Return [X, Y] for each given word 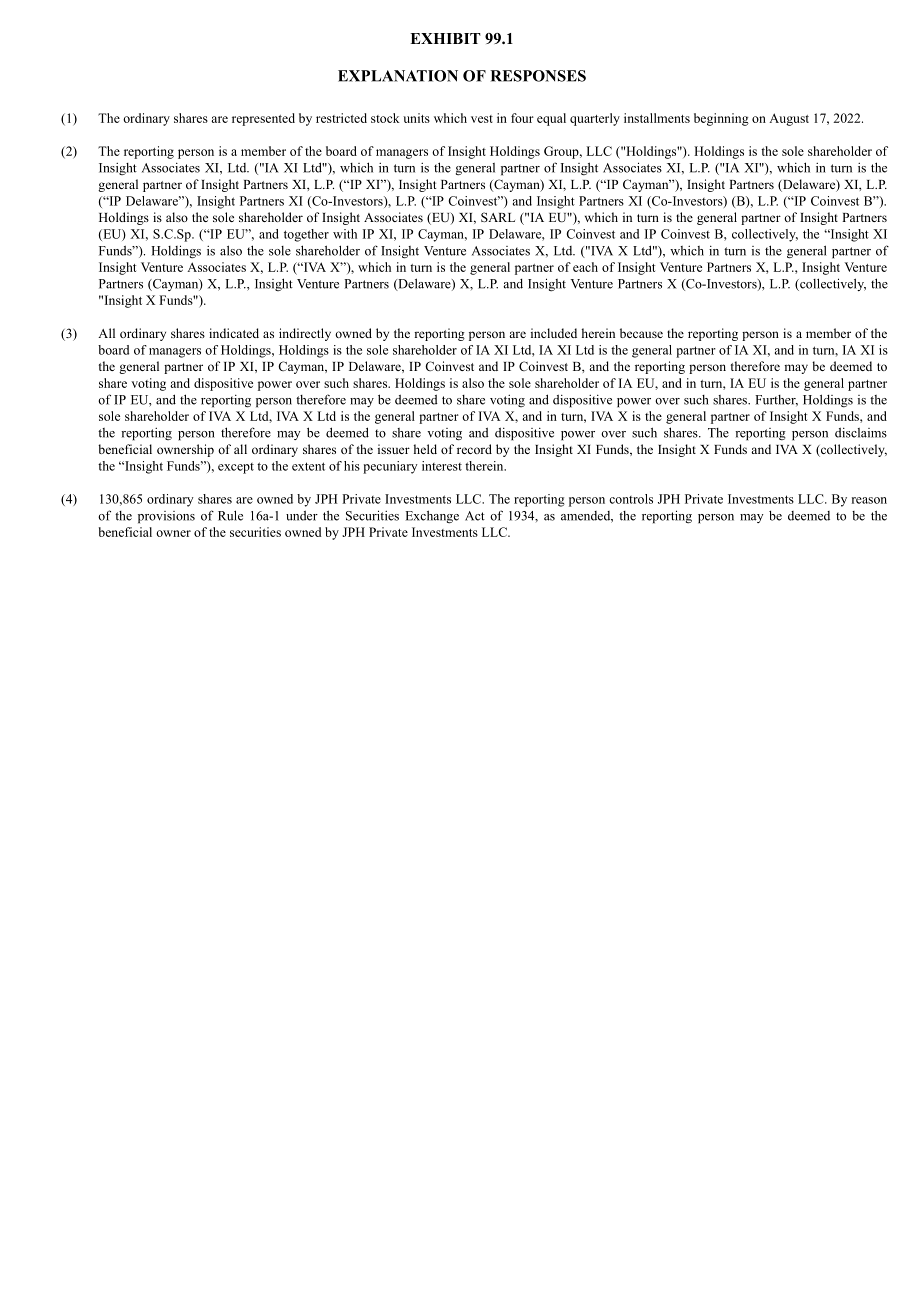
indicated [234, 333]
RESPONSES [538, 76]
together [306, 235]
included [554, 333]
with [345, 234]
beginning [721, 119]
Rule [230, 515]
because [641, 333]
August [789, 119]
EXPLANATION [398, 76]
